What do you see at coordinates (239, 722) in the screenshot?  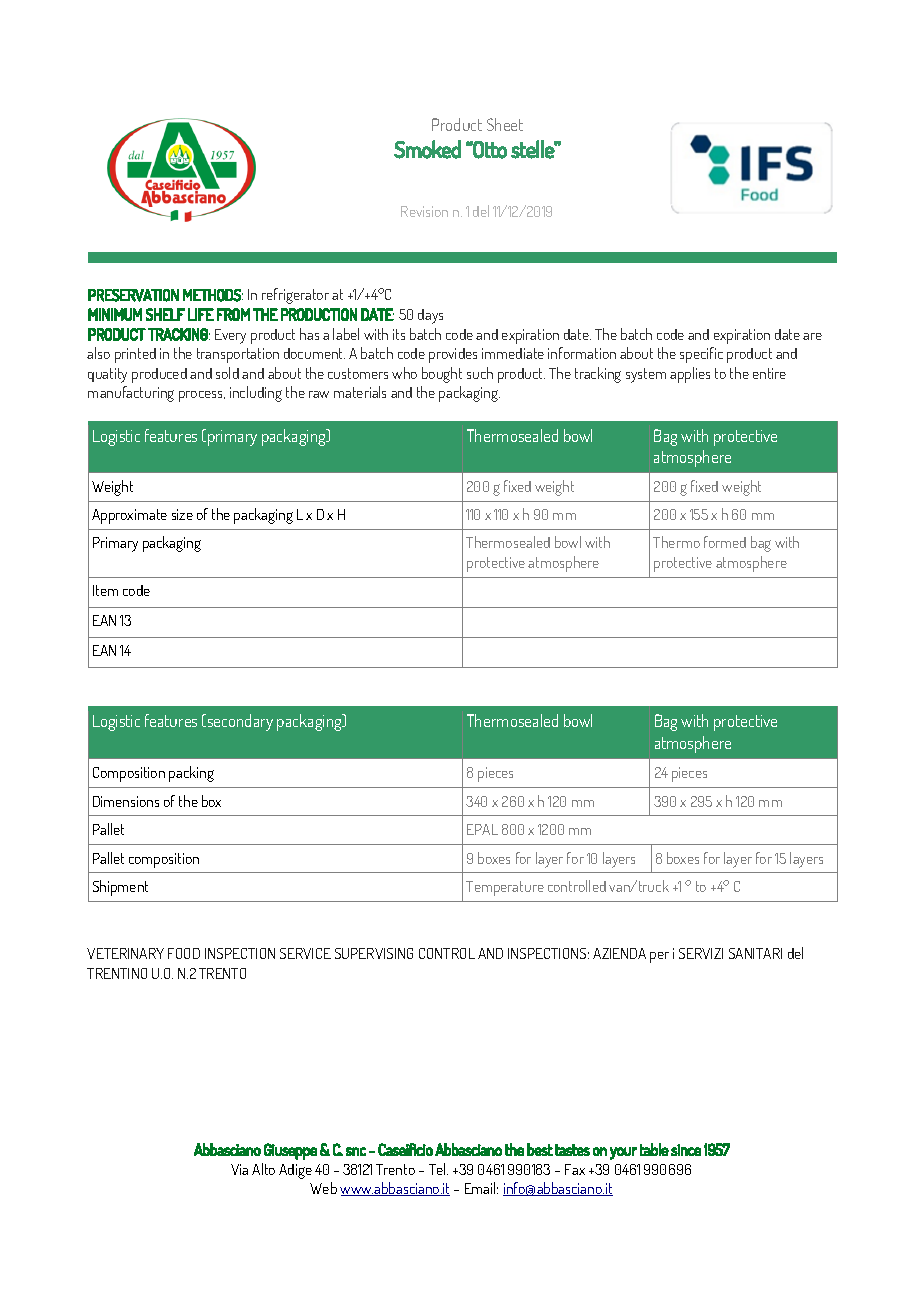 I see `secondary` at bounding box center [239, 722].
